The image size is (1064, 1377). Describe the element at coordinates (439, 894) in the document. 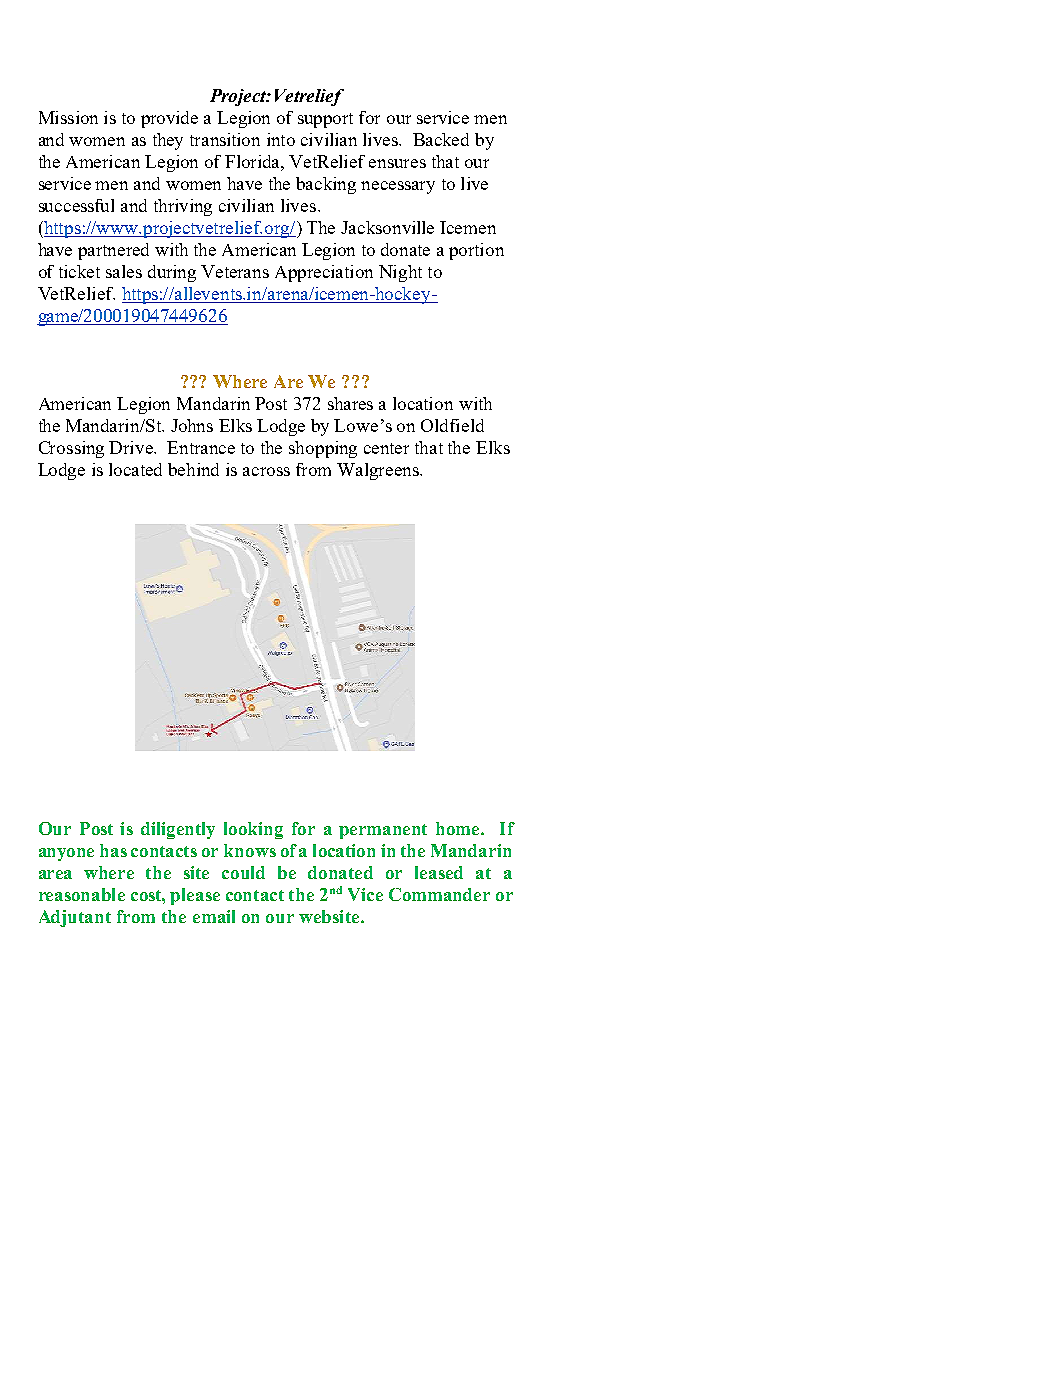

I see `Commander` at that location.
